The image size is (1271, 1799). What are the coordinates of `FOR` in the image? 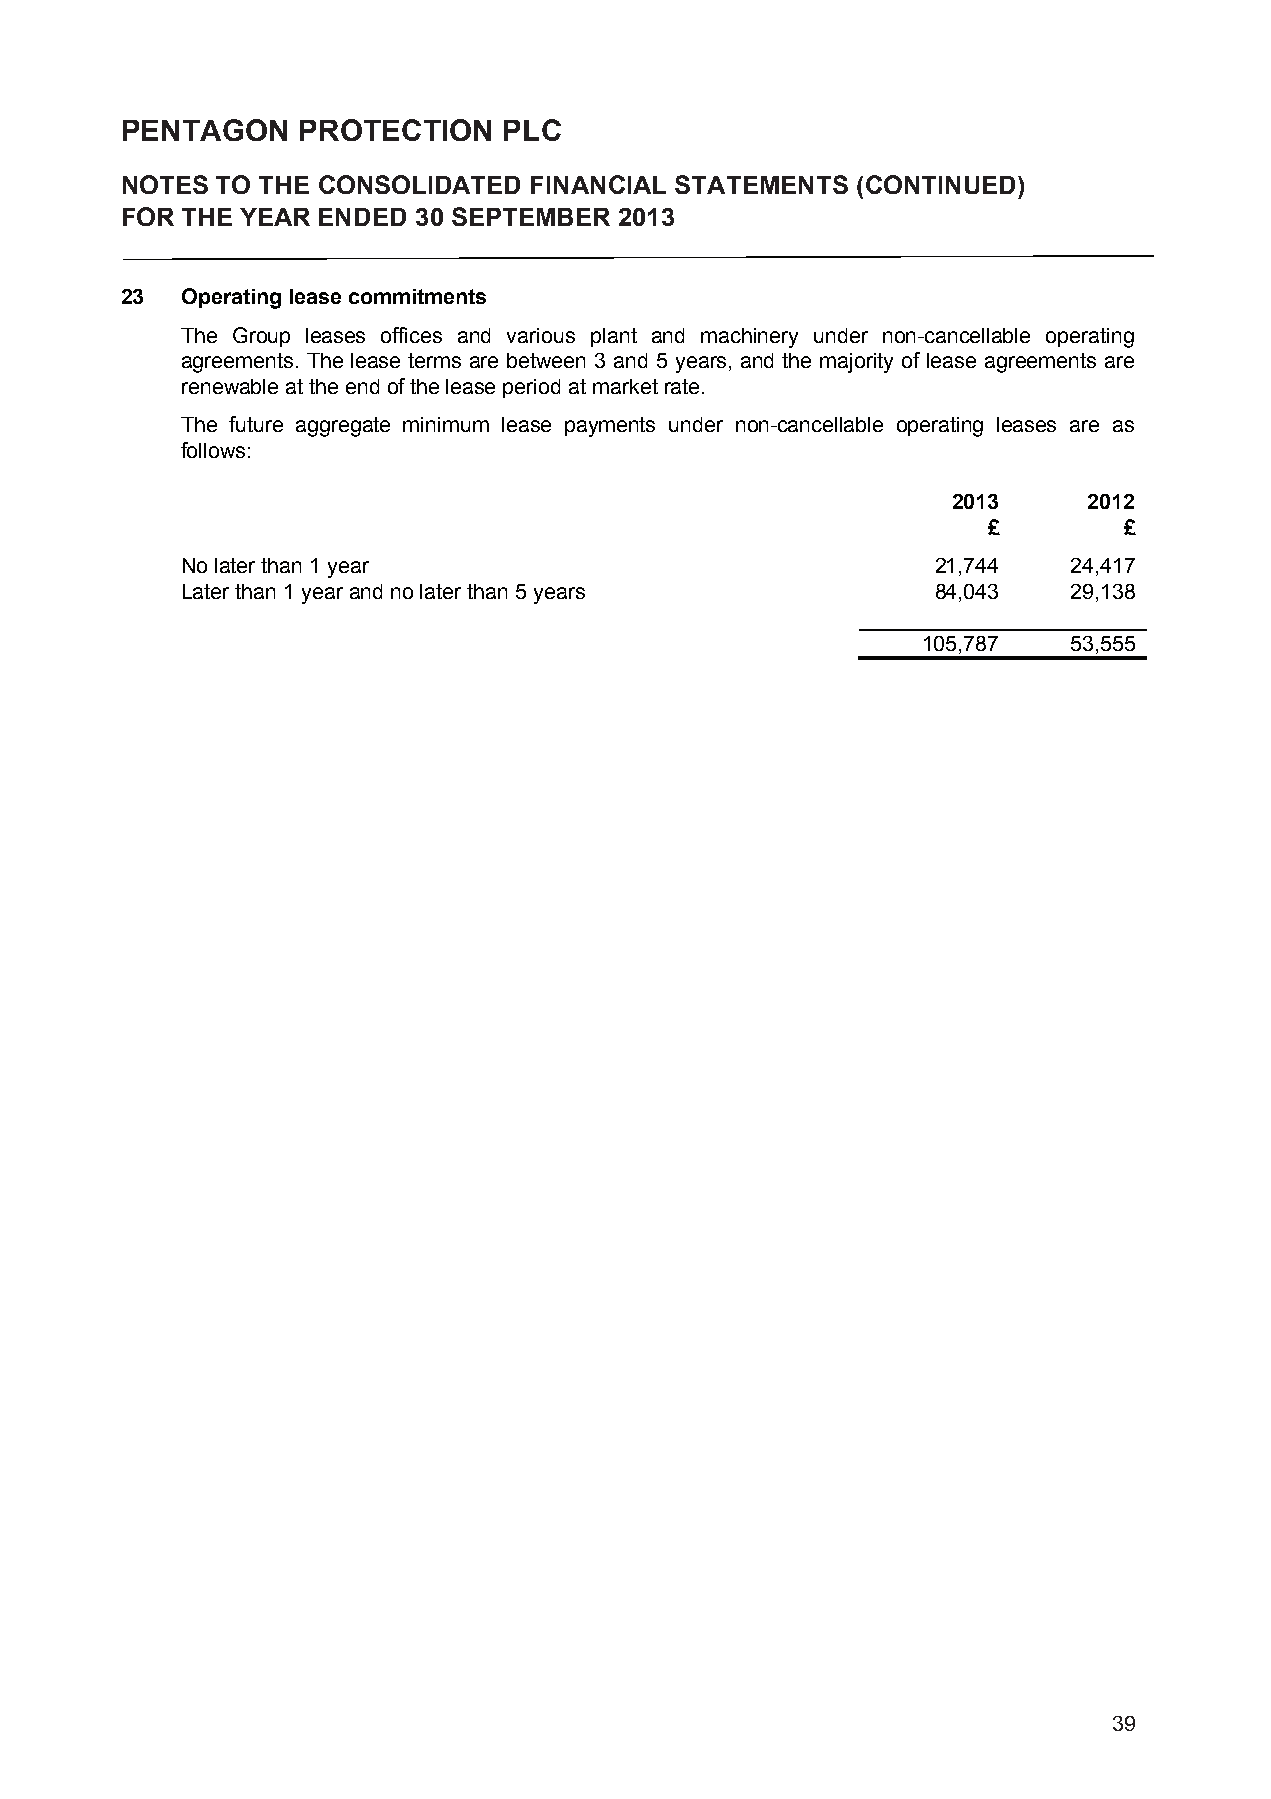 It's located at (148, 216).
